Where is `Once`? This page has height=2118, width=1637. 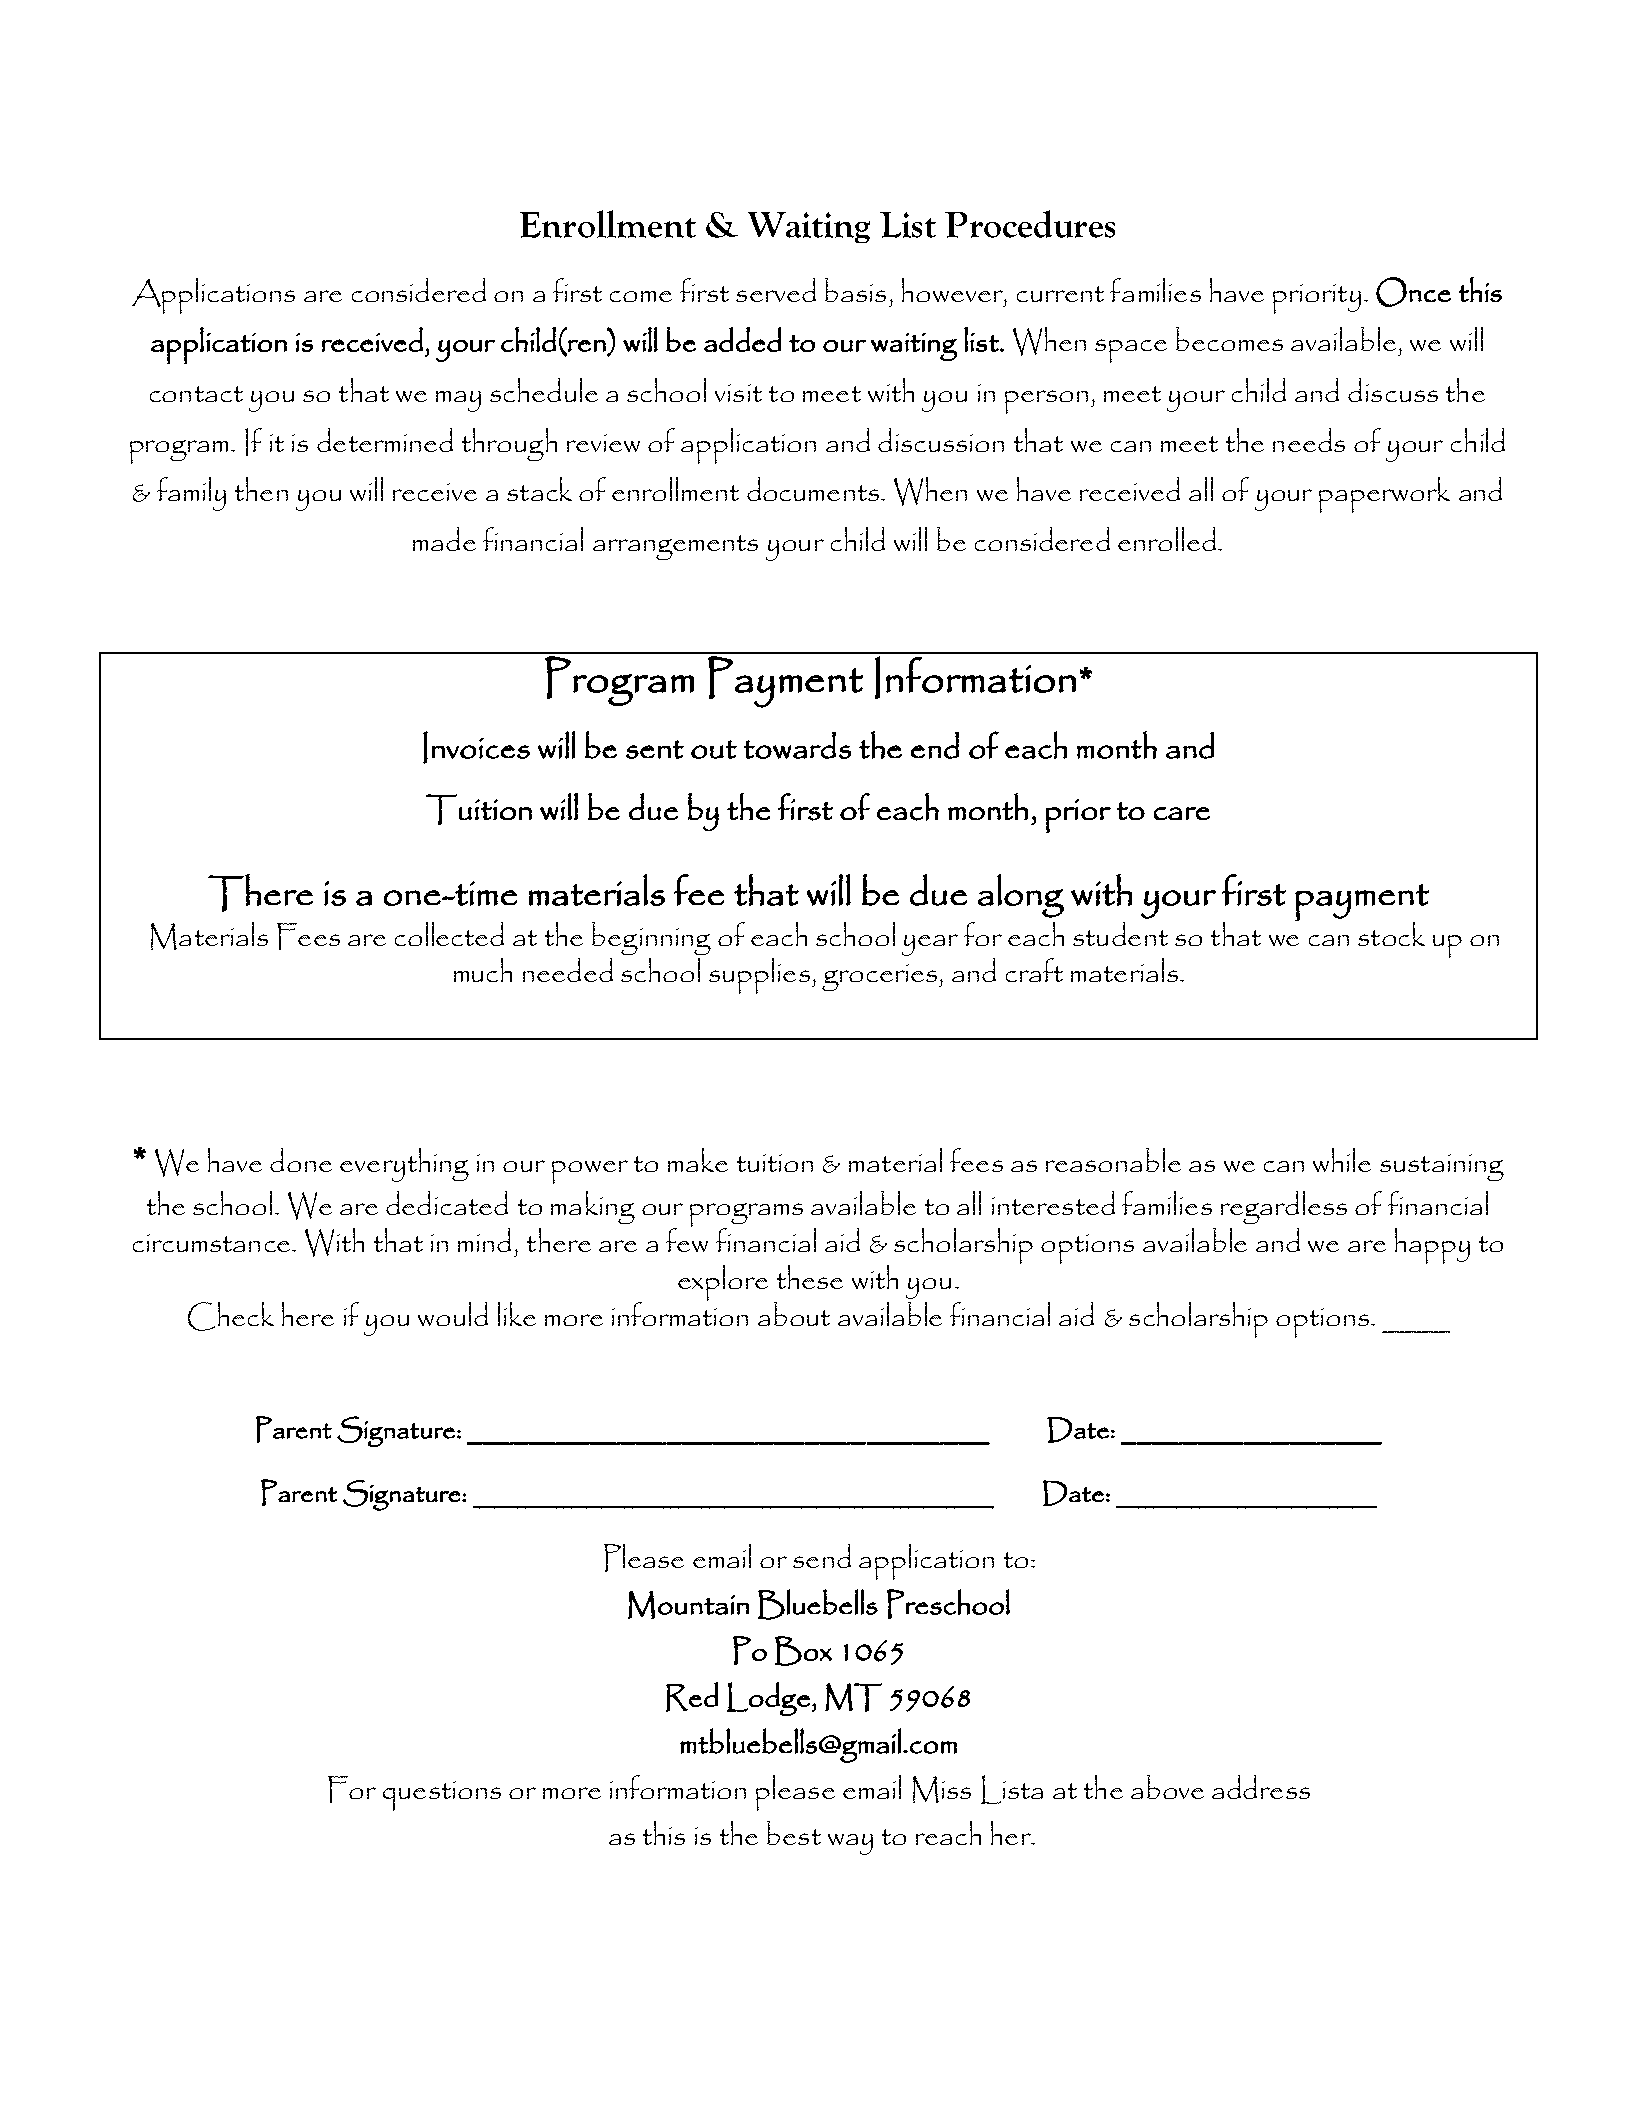
Once is located at coordinates (1413, 292).
